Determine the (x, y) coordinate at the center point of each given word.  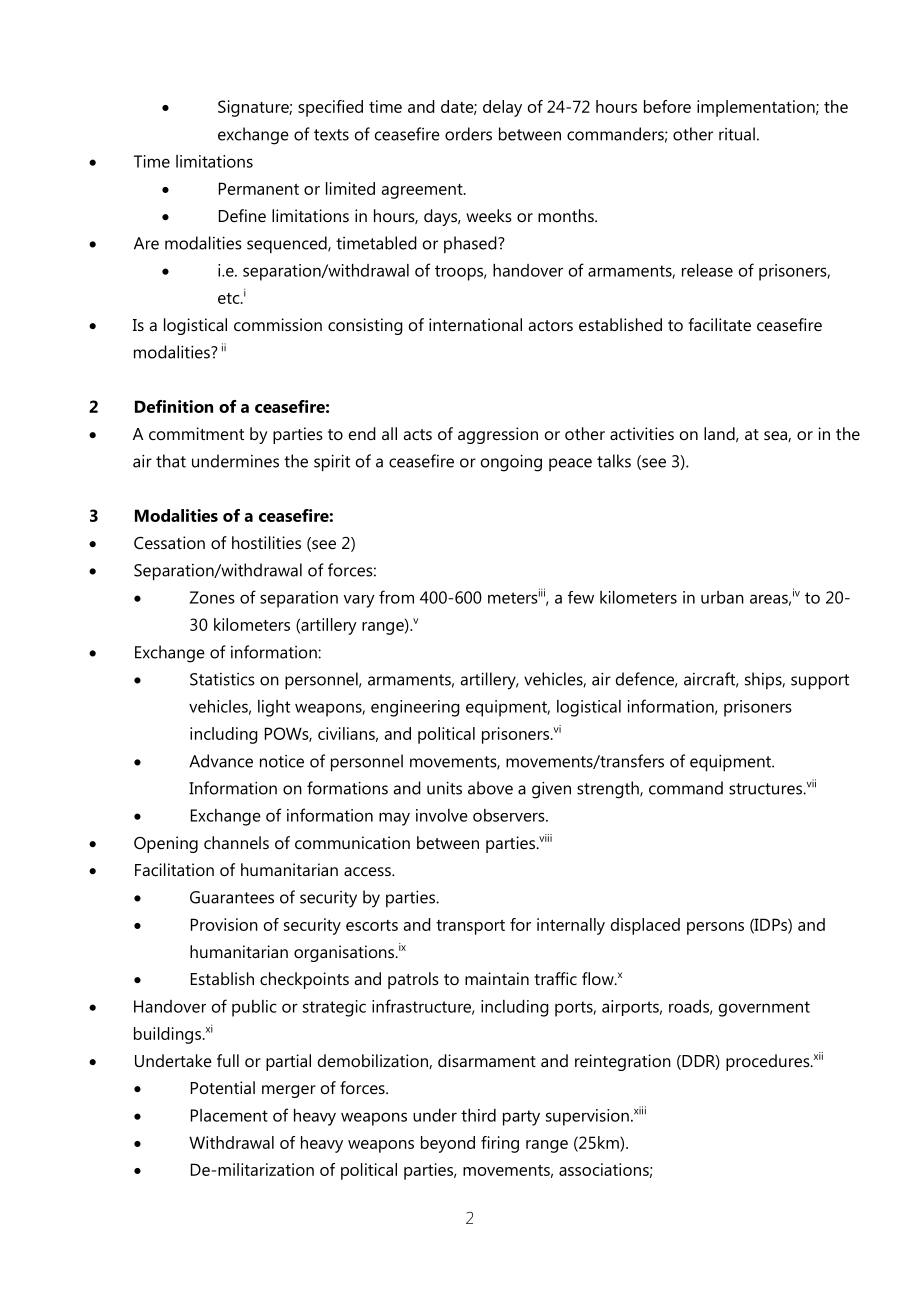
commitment (196, 433)
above (490, 788)
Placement (229, 1115)
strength (609, 790)
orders (468, 134)
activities (642, 433)
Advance (221, 761)
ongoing (511, 463)
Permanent (259, 188)
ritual (737, 134)
